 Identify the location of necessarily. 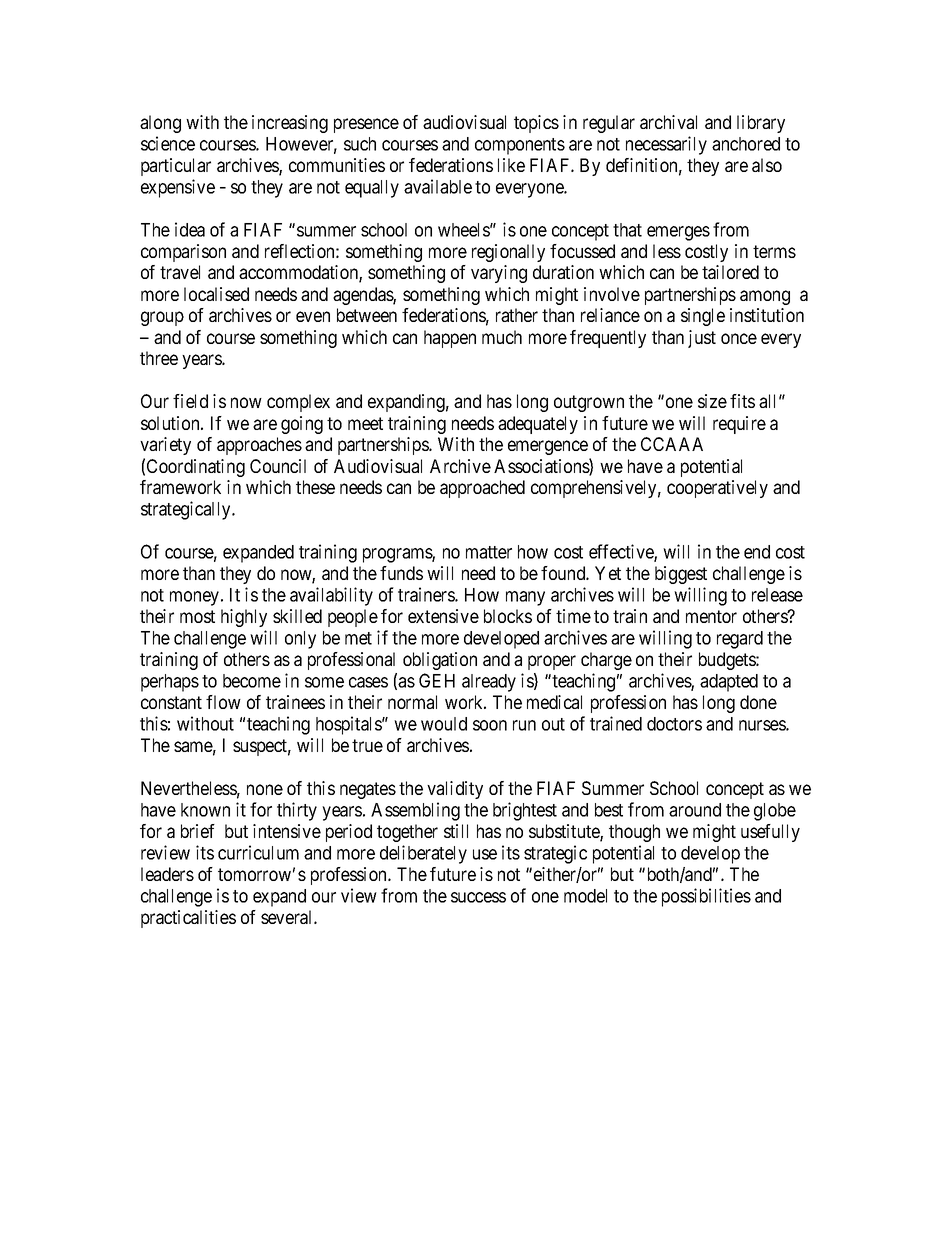
(666, 145).
